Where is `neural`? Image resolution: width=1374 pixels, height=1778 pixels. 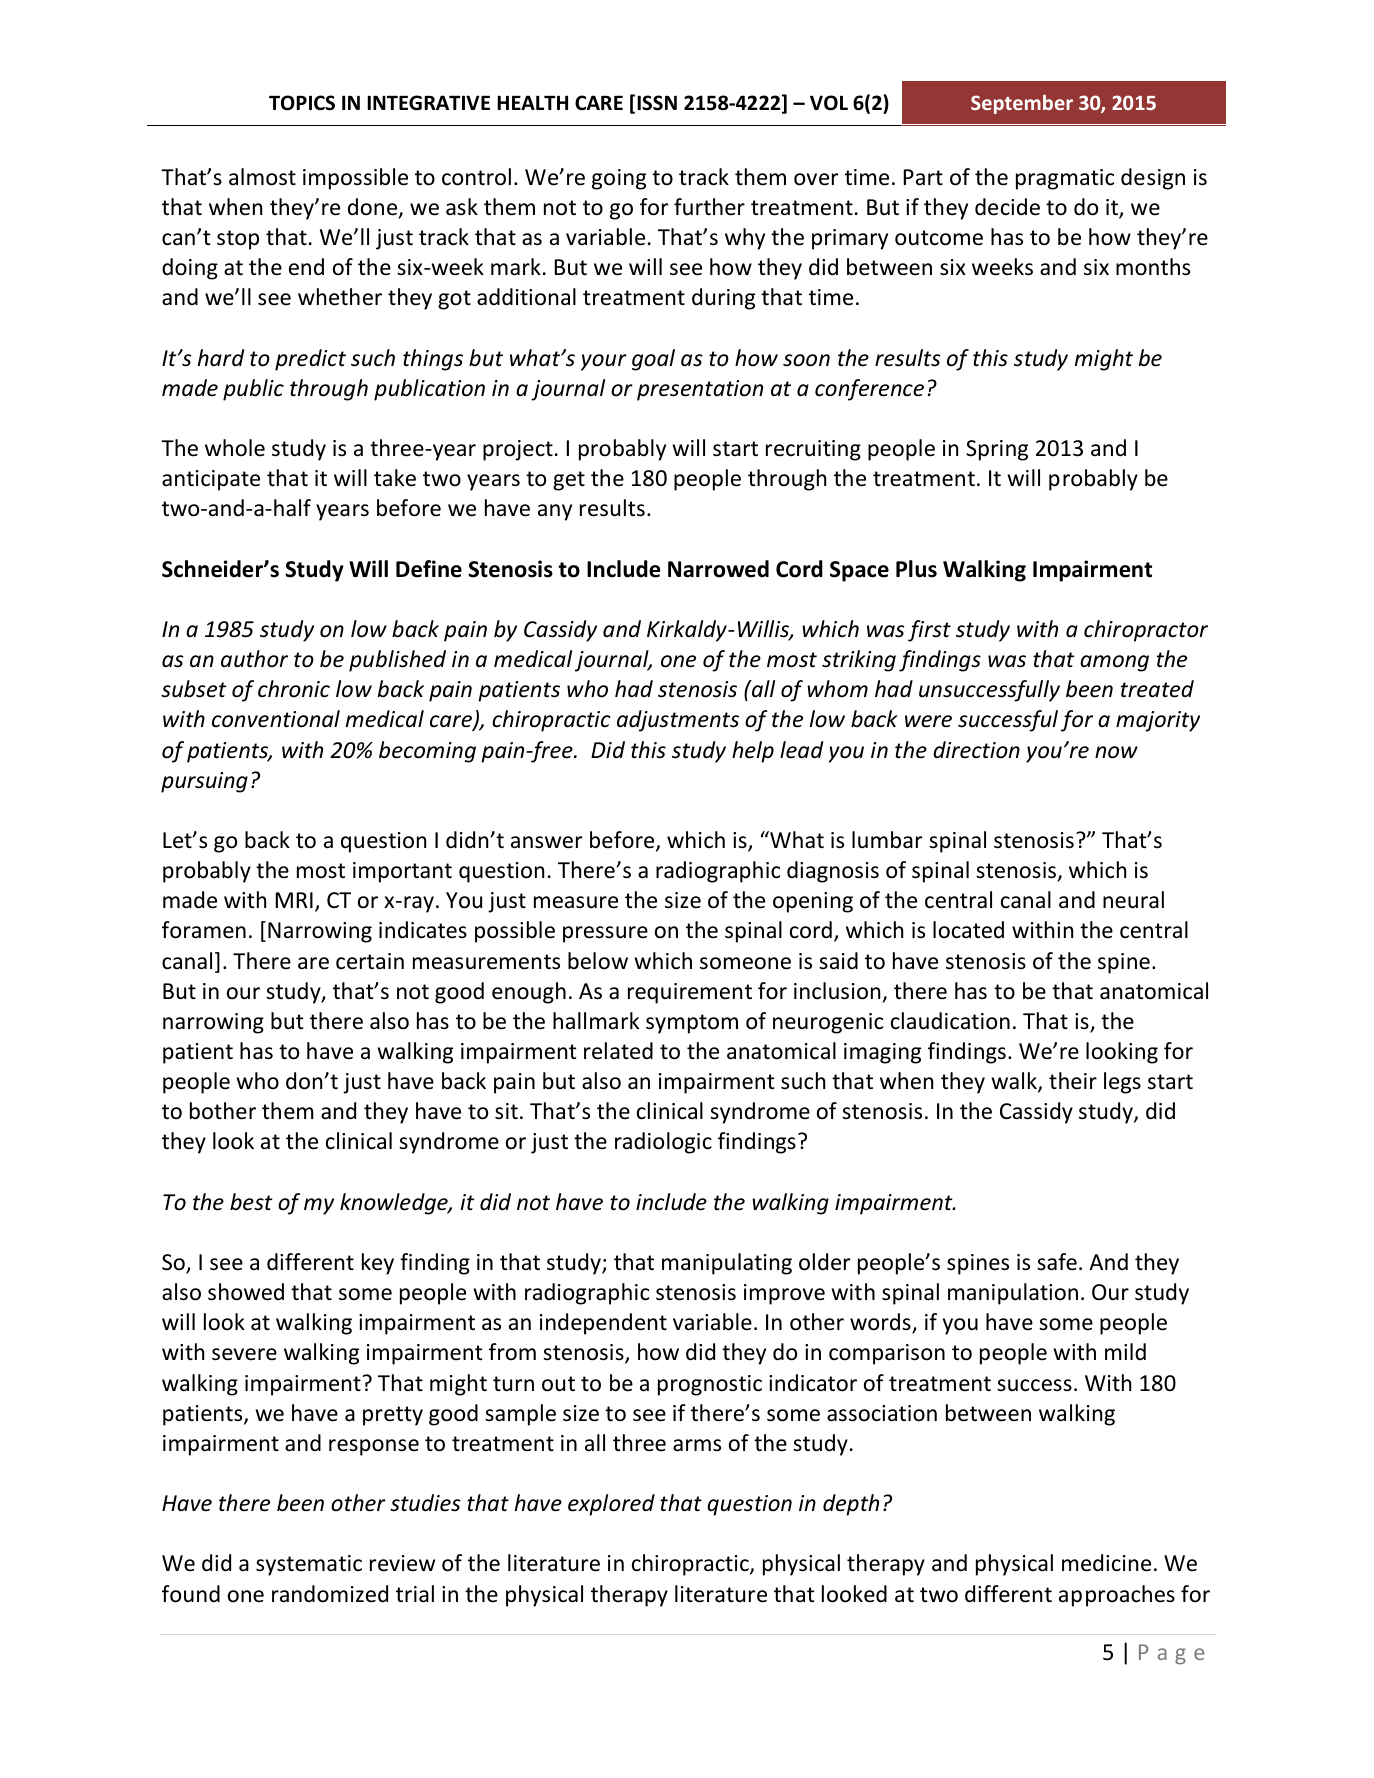
neural is located at coordinates (1133, 900).
